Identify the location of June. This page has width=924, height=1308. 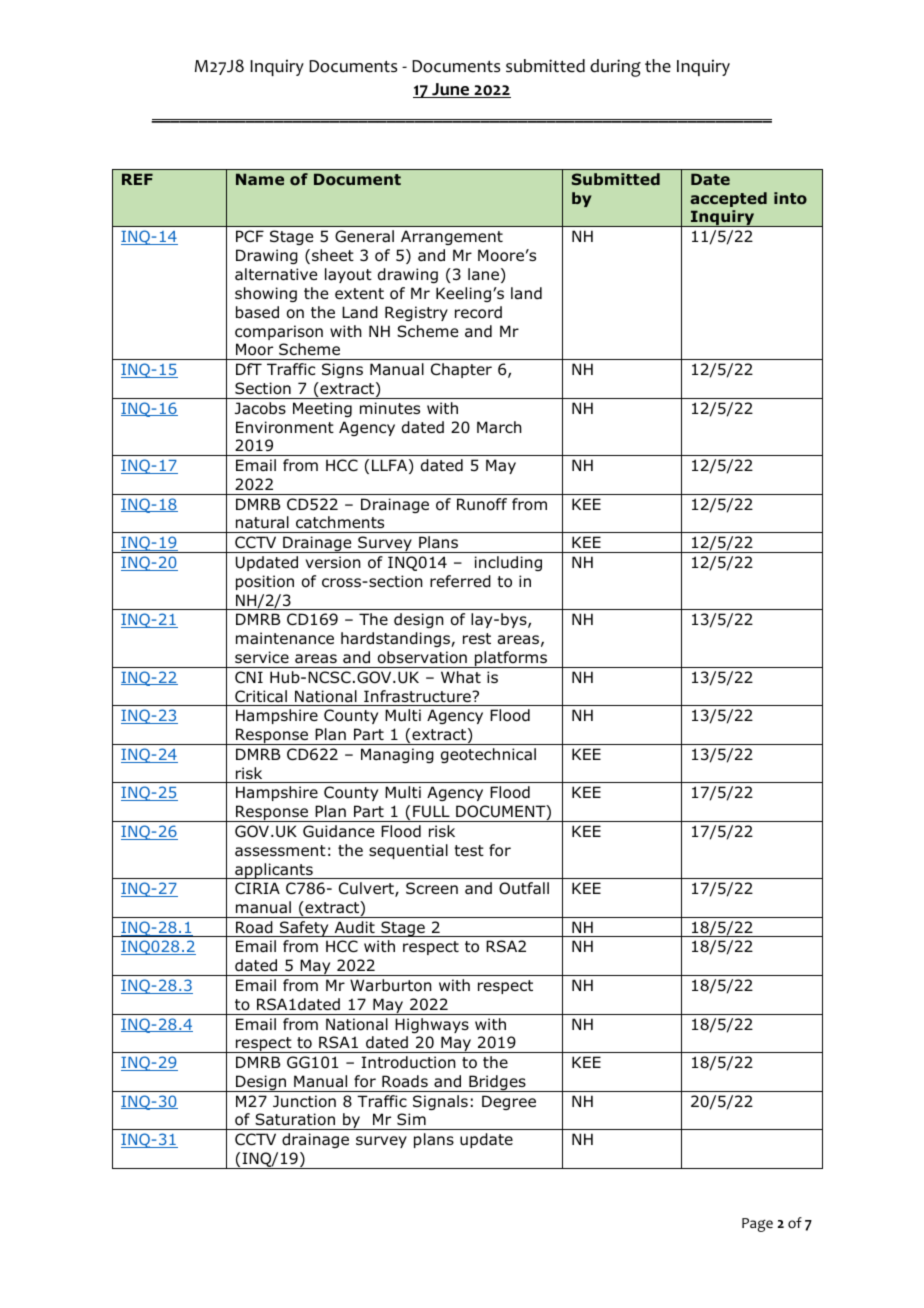
(451, 90).
